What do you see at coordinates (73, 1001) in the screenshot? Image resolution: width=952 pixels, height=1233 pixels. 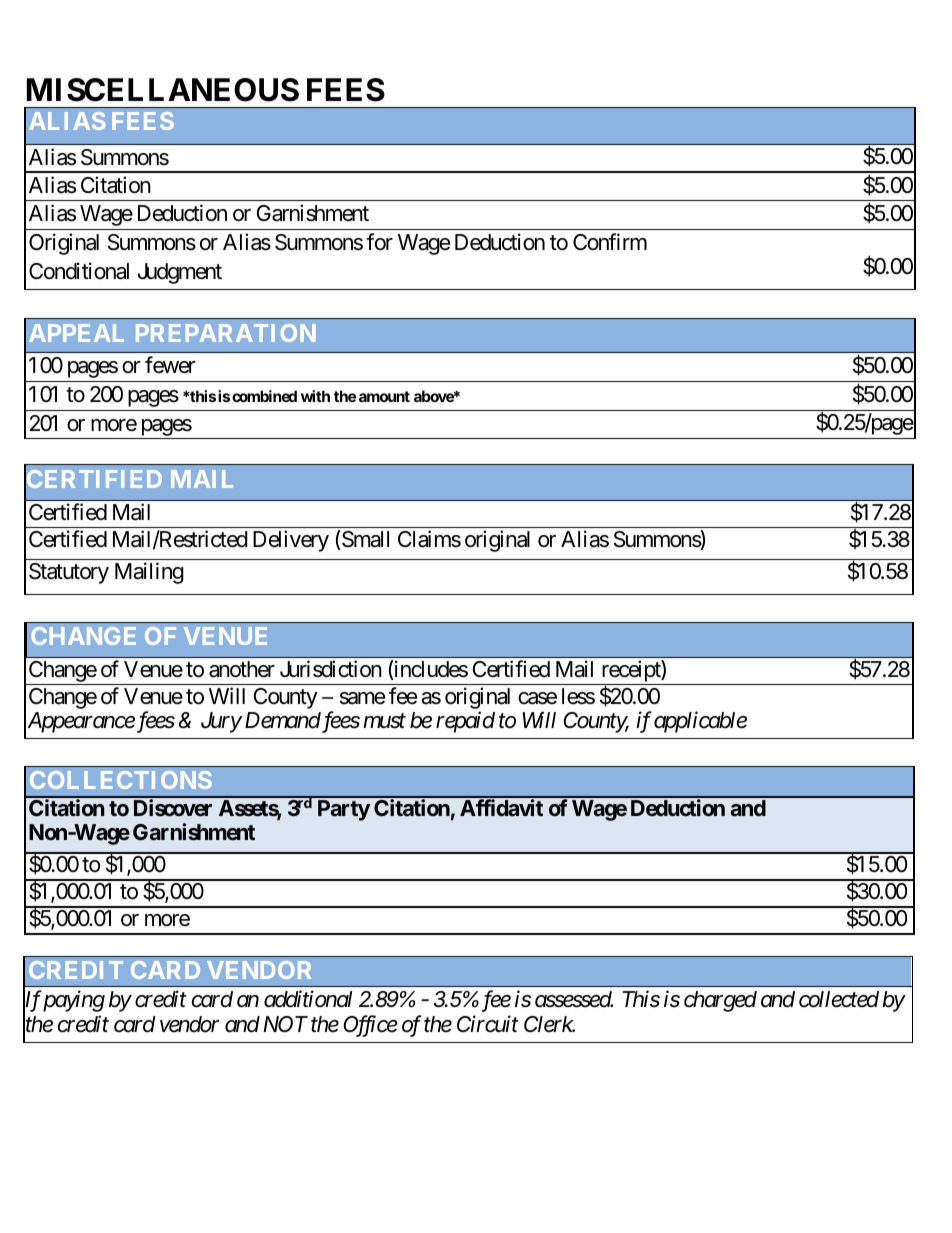 I see `paying` at bounding box center [73, 1001].
